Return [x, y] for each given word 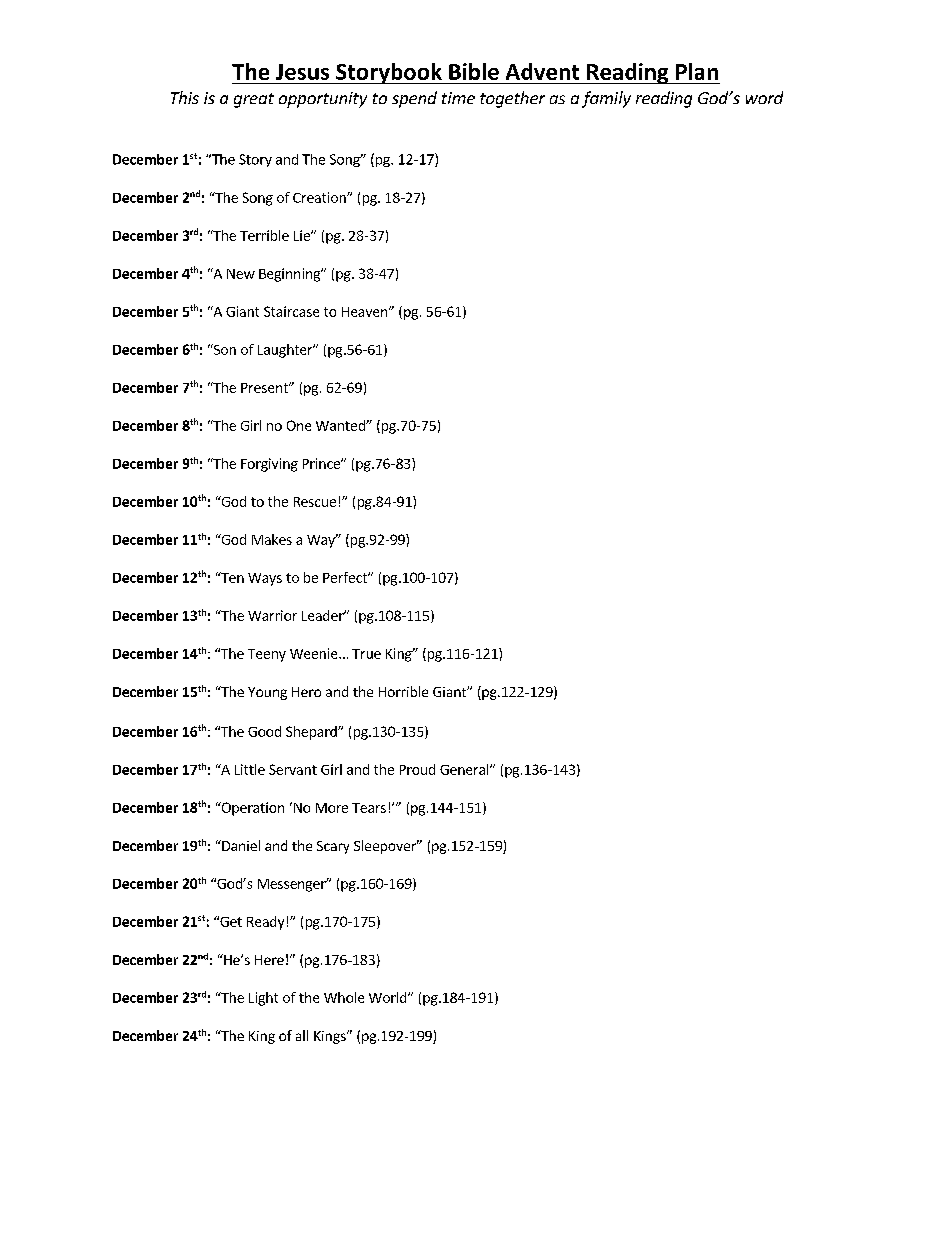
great [254, 100]
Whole [344, 997]
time [458, 98]
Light [263, 999]
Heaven [364, 312]
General [465, 769]
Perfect [346, 577]
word [764, 97]
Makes [272, 539]
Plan [697, 71]
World [389, 997]
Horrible [403, 691]
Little [250, 769]
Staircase [291, 311]
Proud [417, 769]
